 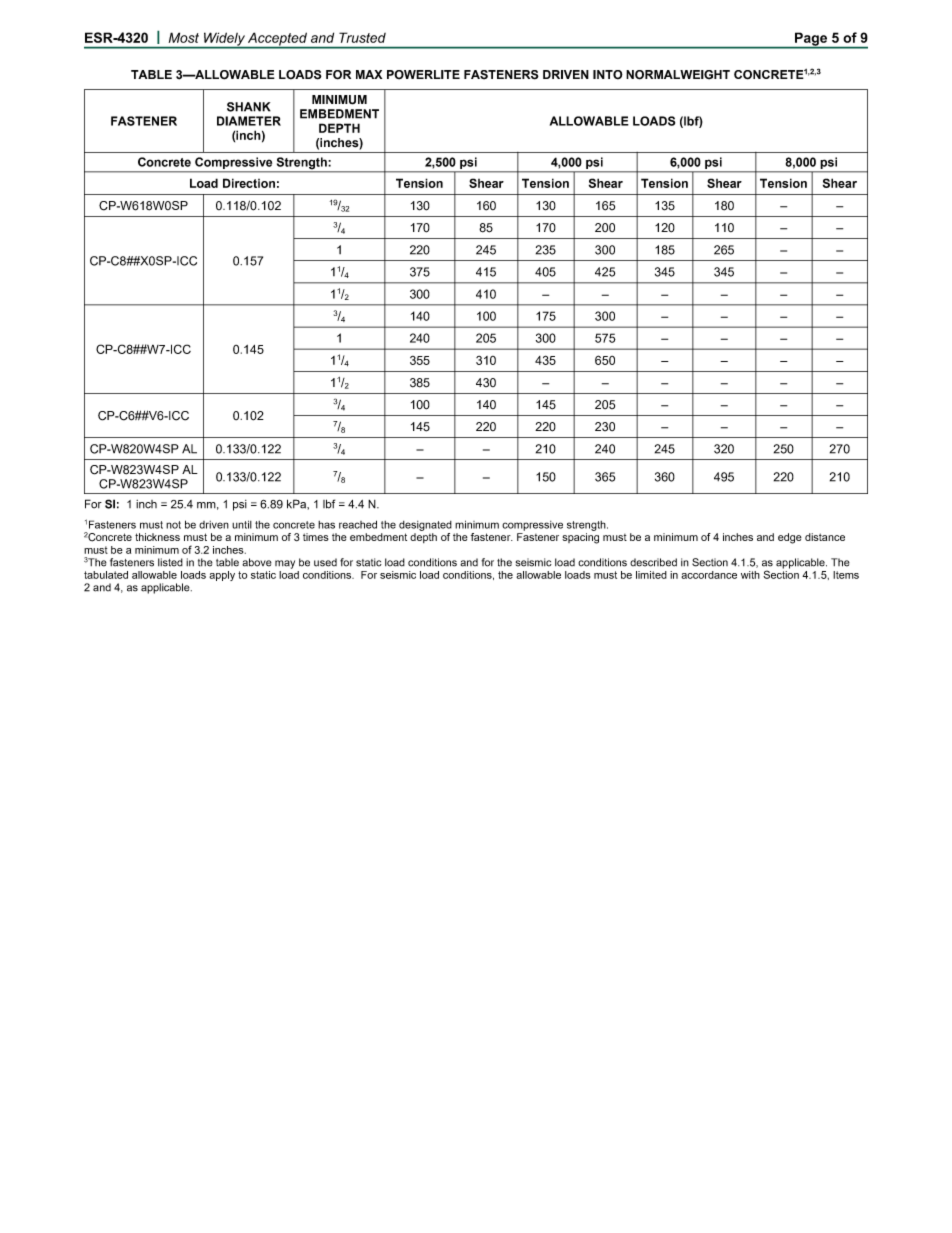 I want to click on SHANK, so click(x=249, y=107).
